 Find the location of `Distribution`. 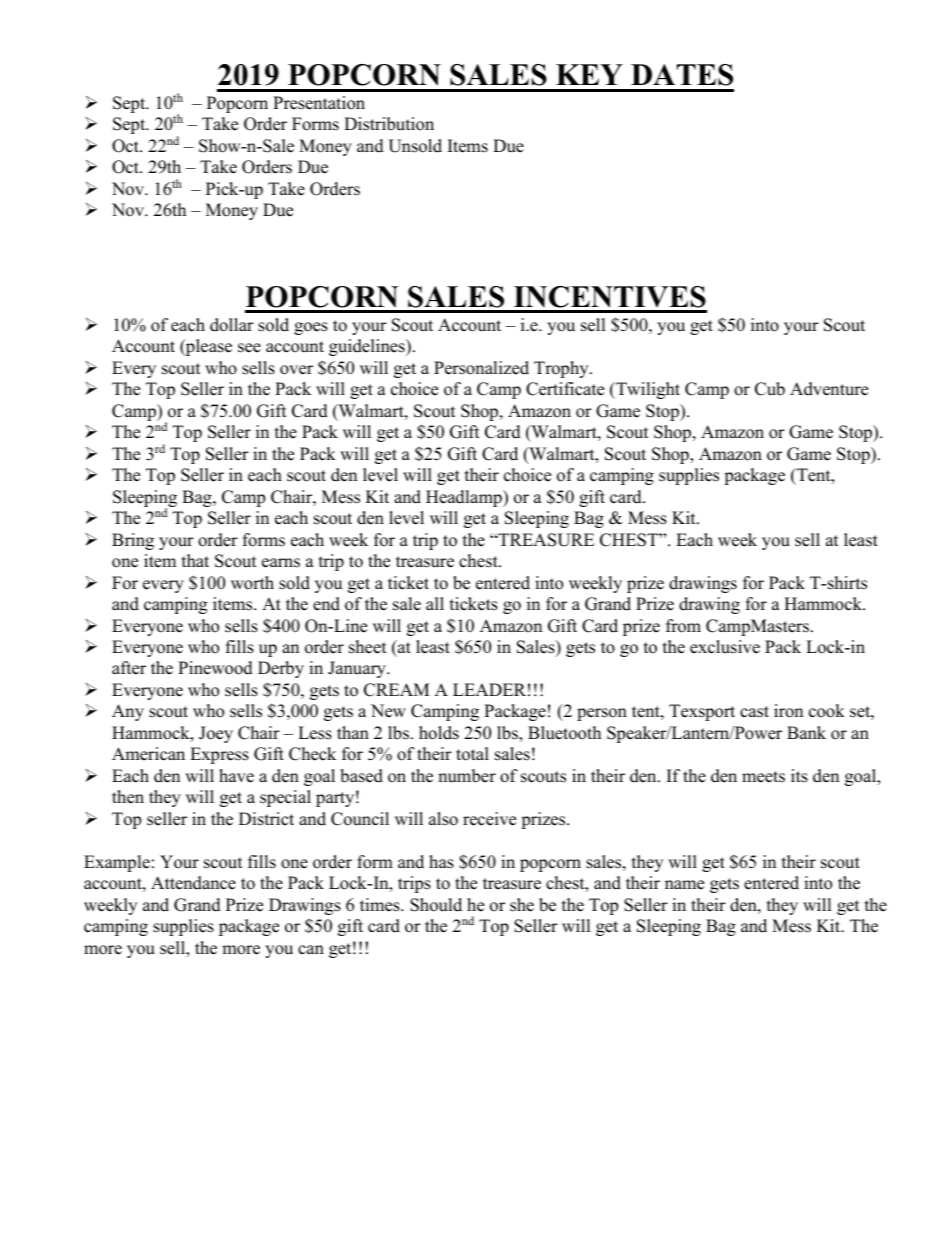

Distribution is located at coordinates (389, 124).
